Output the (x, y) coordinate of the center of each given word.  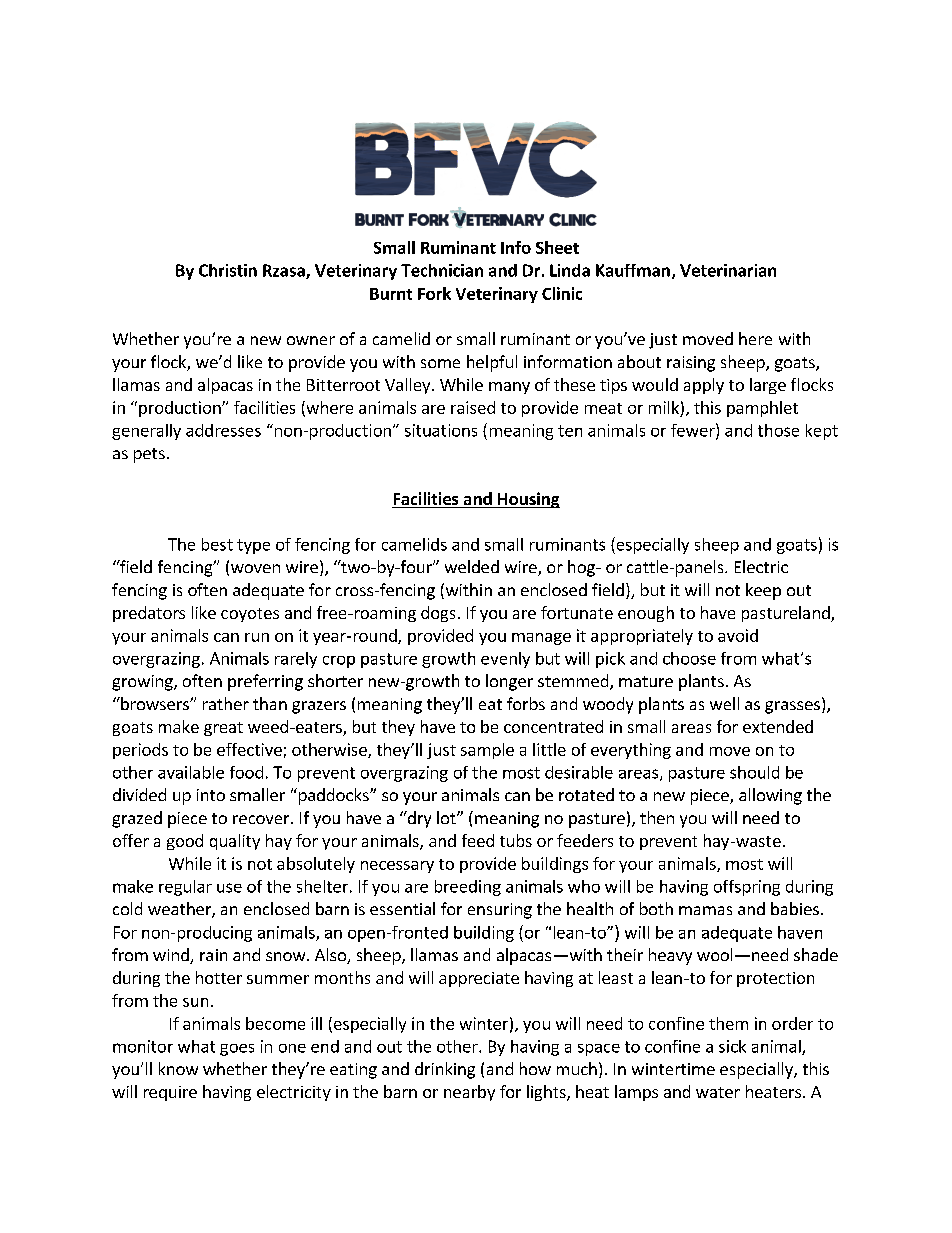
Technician (442, 270)
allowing (770, 796)
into (211, 795)
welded (472, 566)
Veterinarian (728, 270)
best (217, 544)
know (178, 1068)
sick (732, 1046)
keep (763, 591)
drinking (445, 1070)
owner (311, 340)
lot (447, 817)
